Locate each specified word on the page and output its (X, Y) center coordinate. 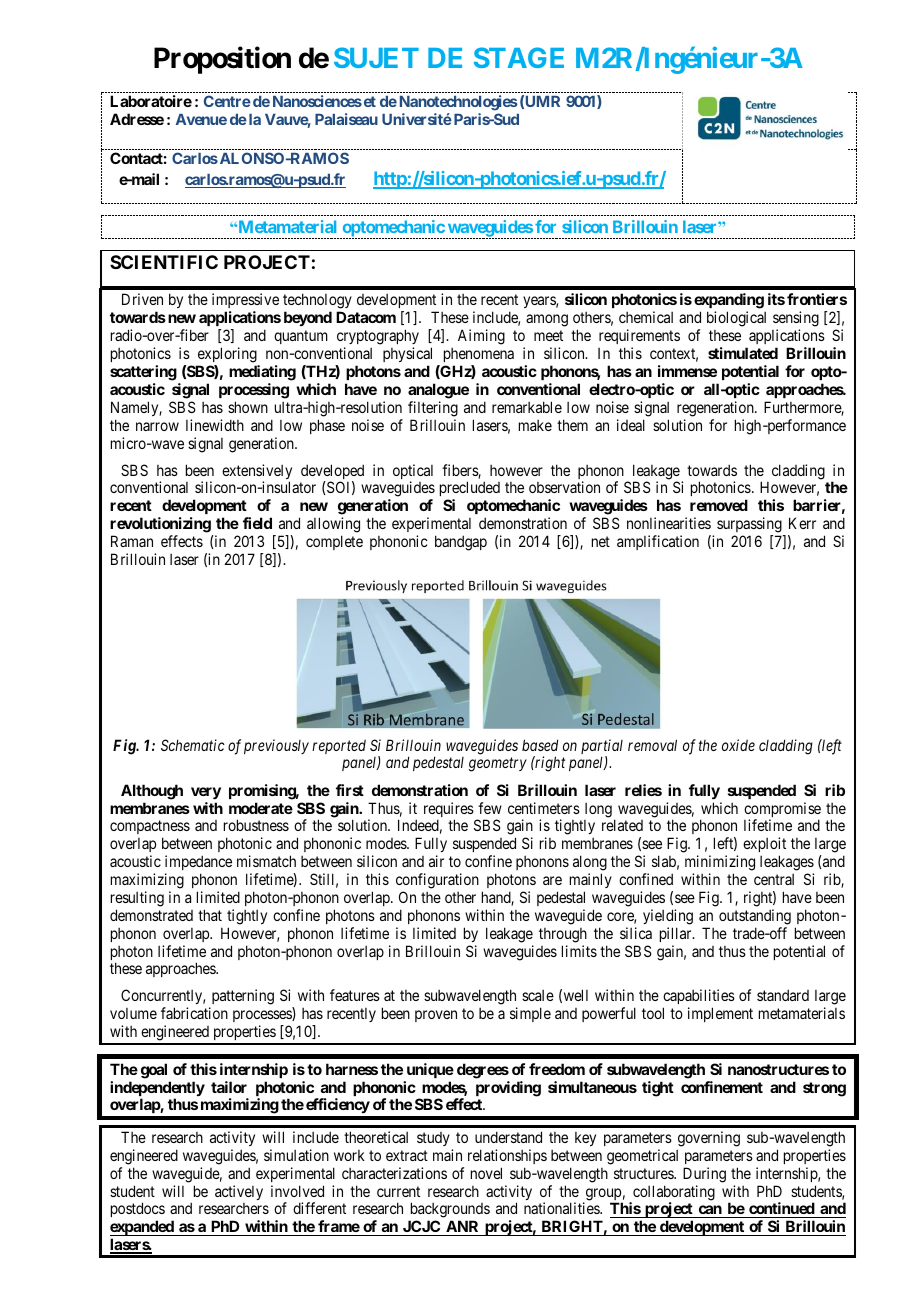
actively (239, 1192)
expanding (729, 302)
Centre (227, 101)
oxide (738, 745)
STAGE (519, 57)
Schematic (193, 745)
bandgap (461, 543)
